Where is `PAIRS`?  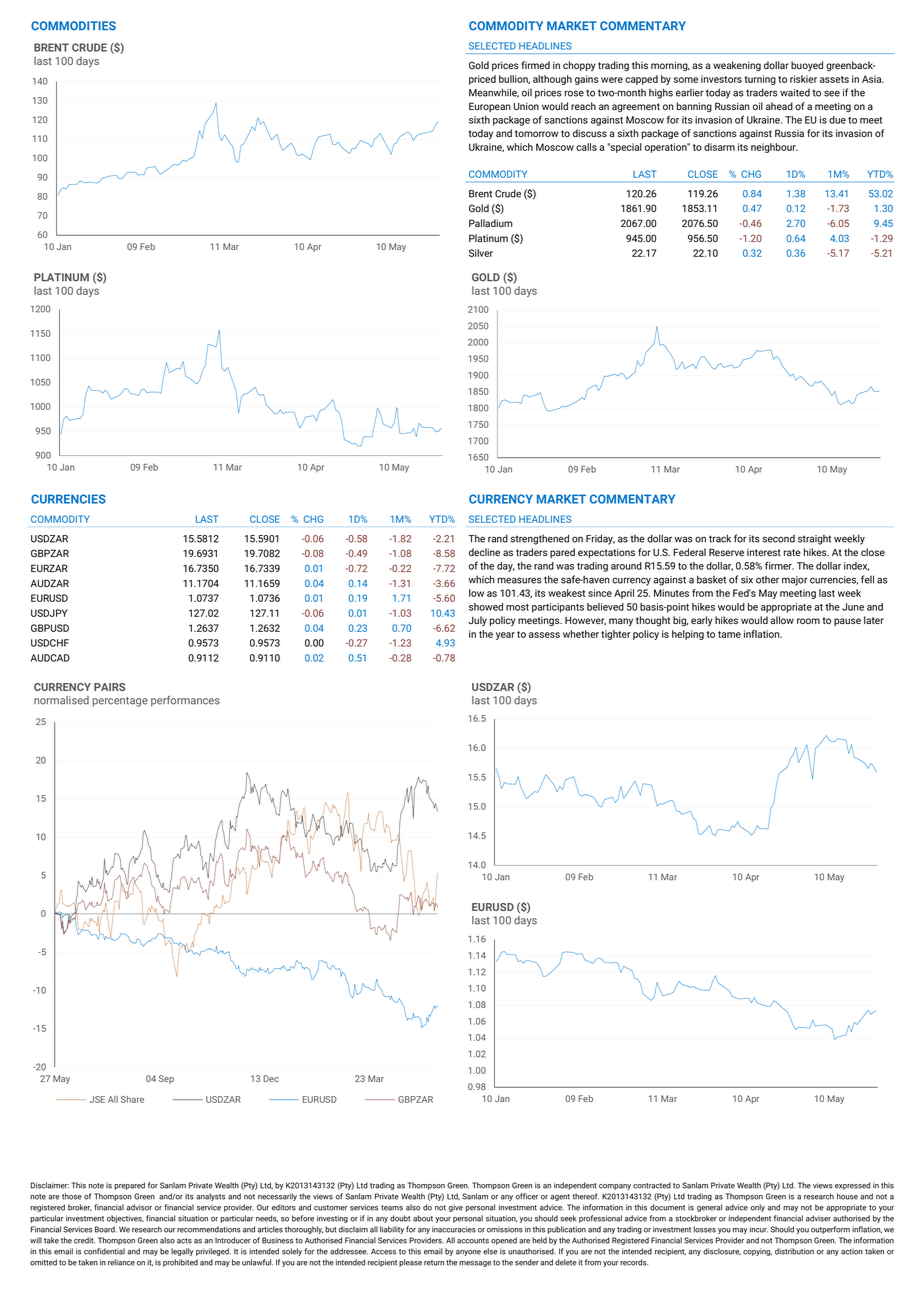 PAIRS is located at coordinates (109, 687).
